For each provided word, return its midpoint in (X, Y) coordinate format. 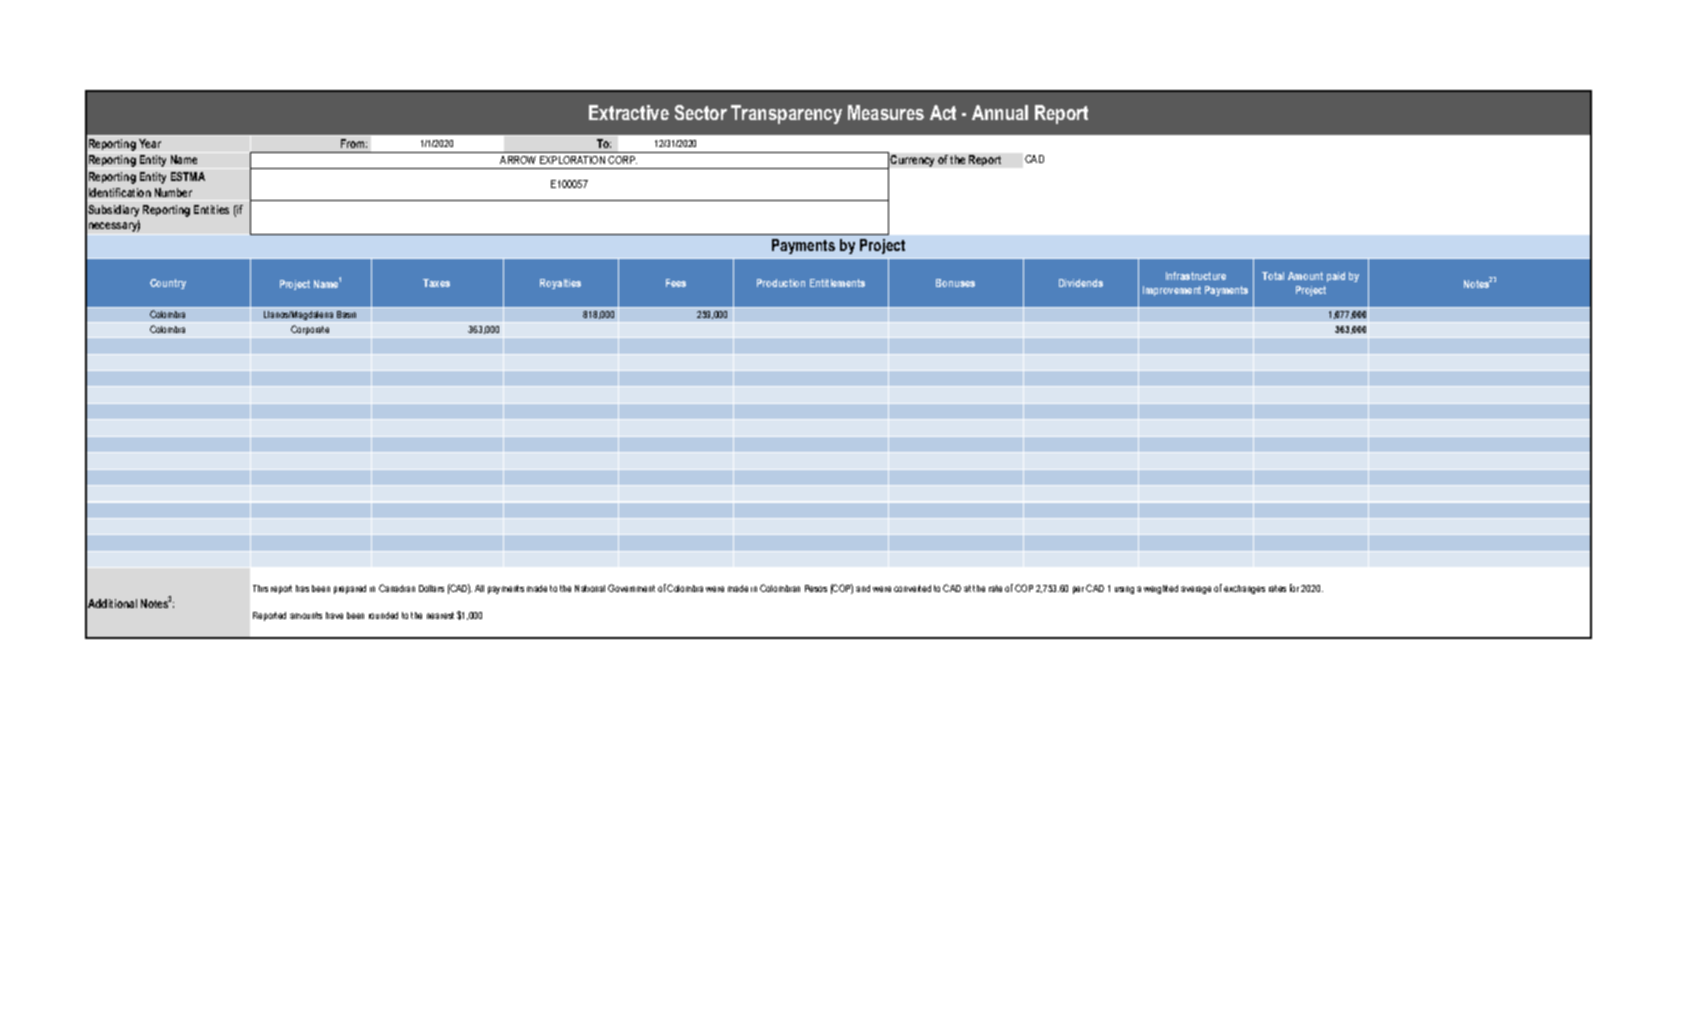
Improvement (1172, 291)
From (354, 143)
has (302, 588)
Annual (1000, 112)
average (1196, 590)
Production (781, 283)
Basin (346, 314)
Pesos (816, 588)
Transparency (786, 114)
